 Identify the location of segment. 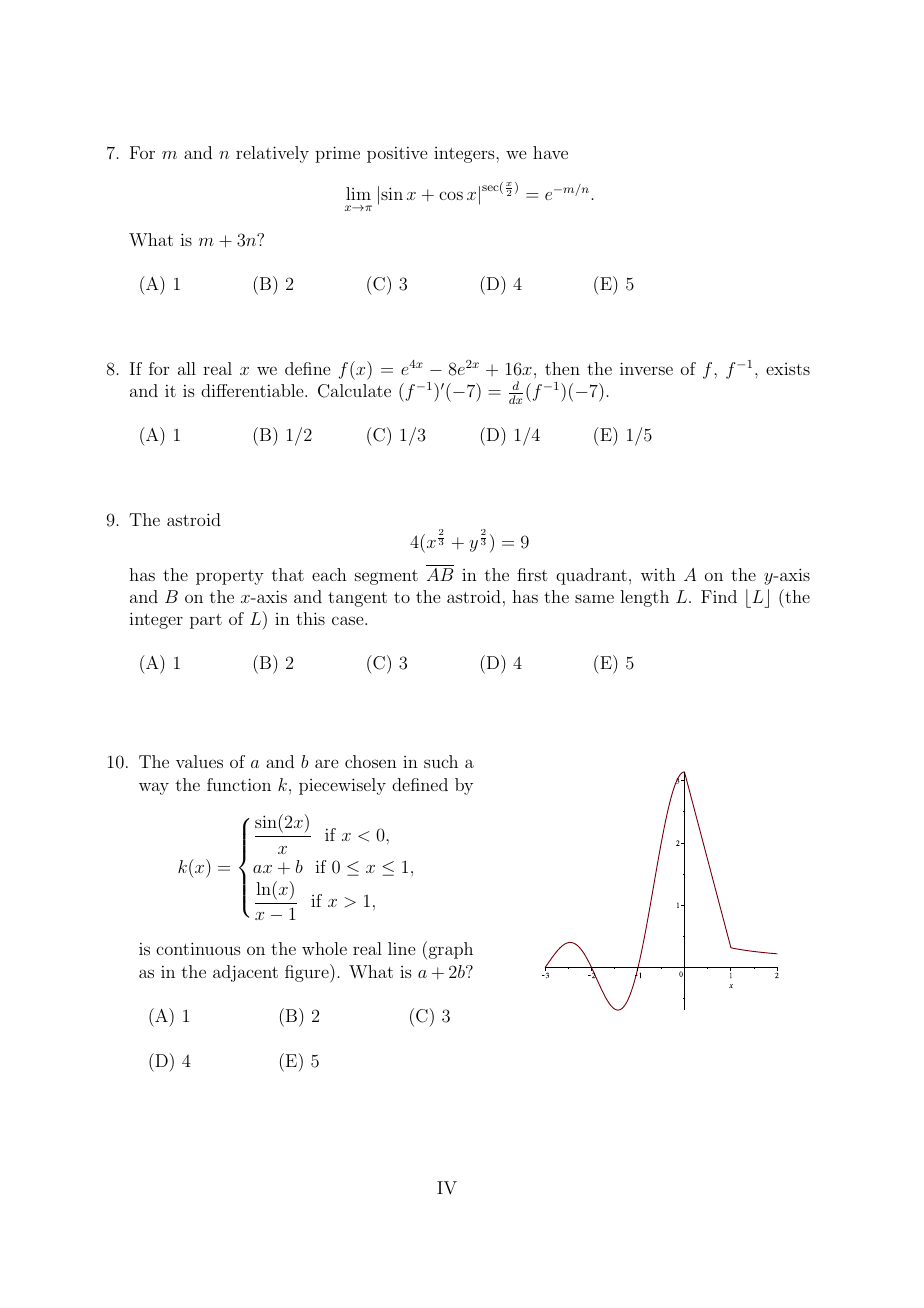
(386, 577).
